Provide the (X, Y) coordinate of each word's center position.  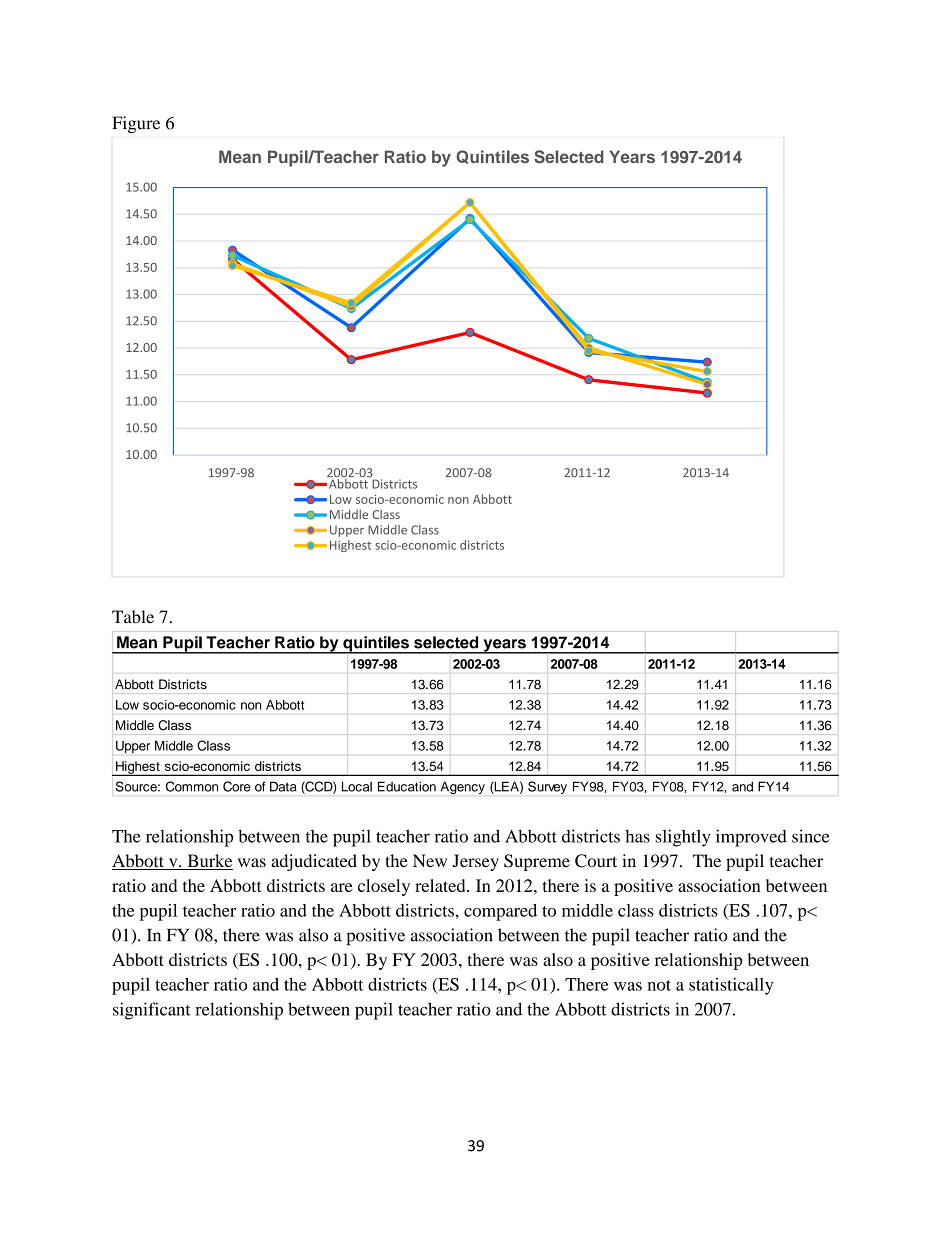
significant (152, 1011)
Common (192, 786)
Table (133, 617)
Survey (547, 787)
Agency (463, 788)
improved (751, 838)
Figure (136, 124)
